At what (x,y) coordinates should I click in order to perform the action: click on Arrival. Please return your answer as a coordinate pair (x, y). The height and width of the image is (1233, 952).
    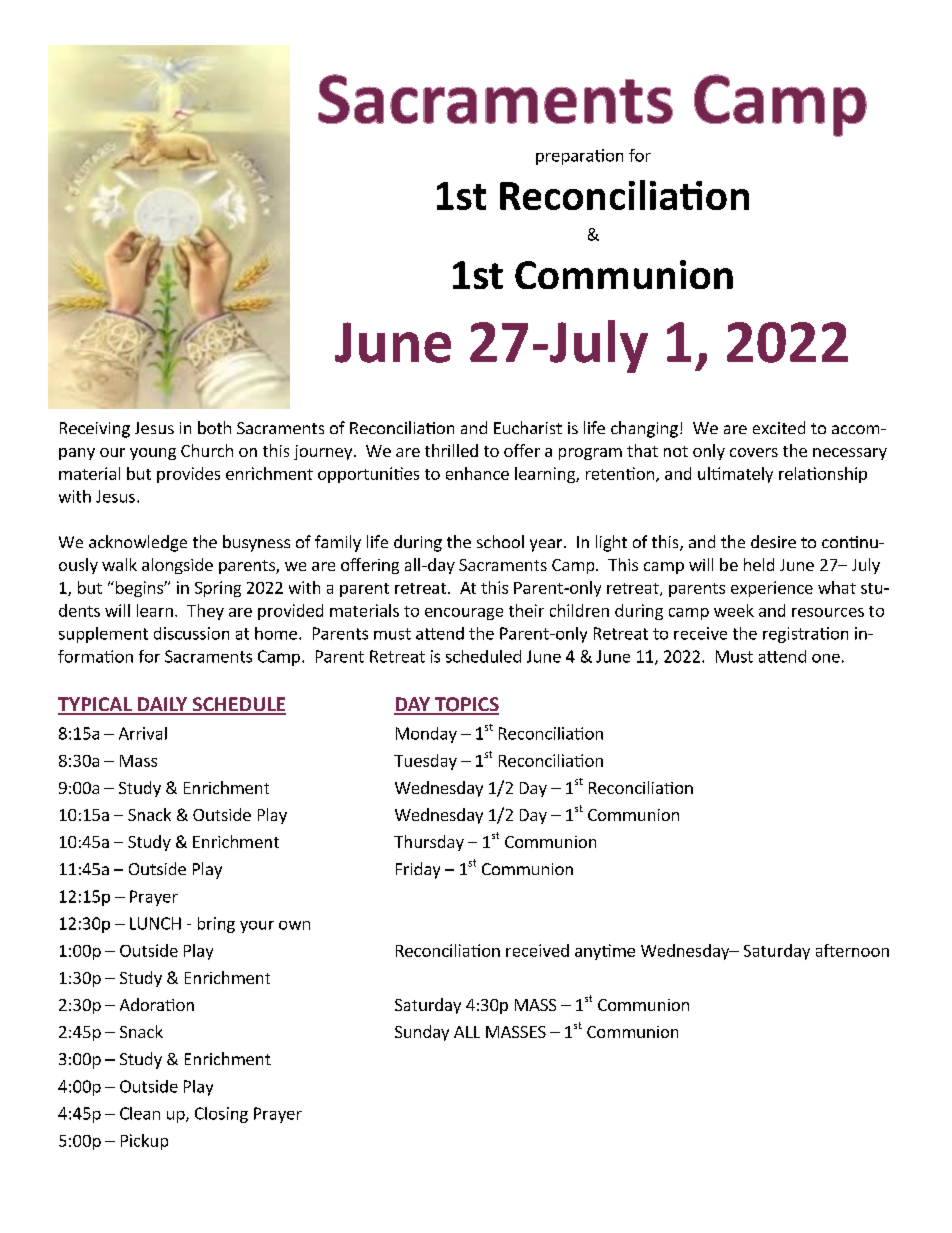
    Looking at the image, I should click on (143, 733).
